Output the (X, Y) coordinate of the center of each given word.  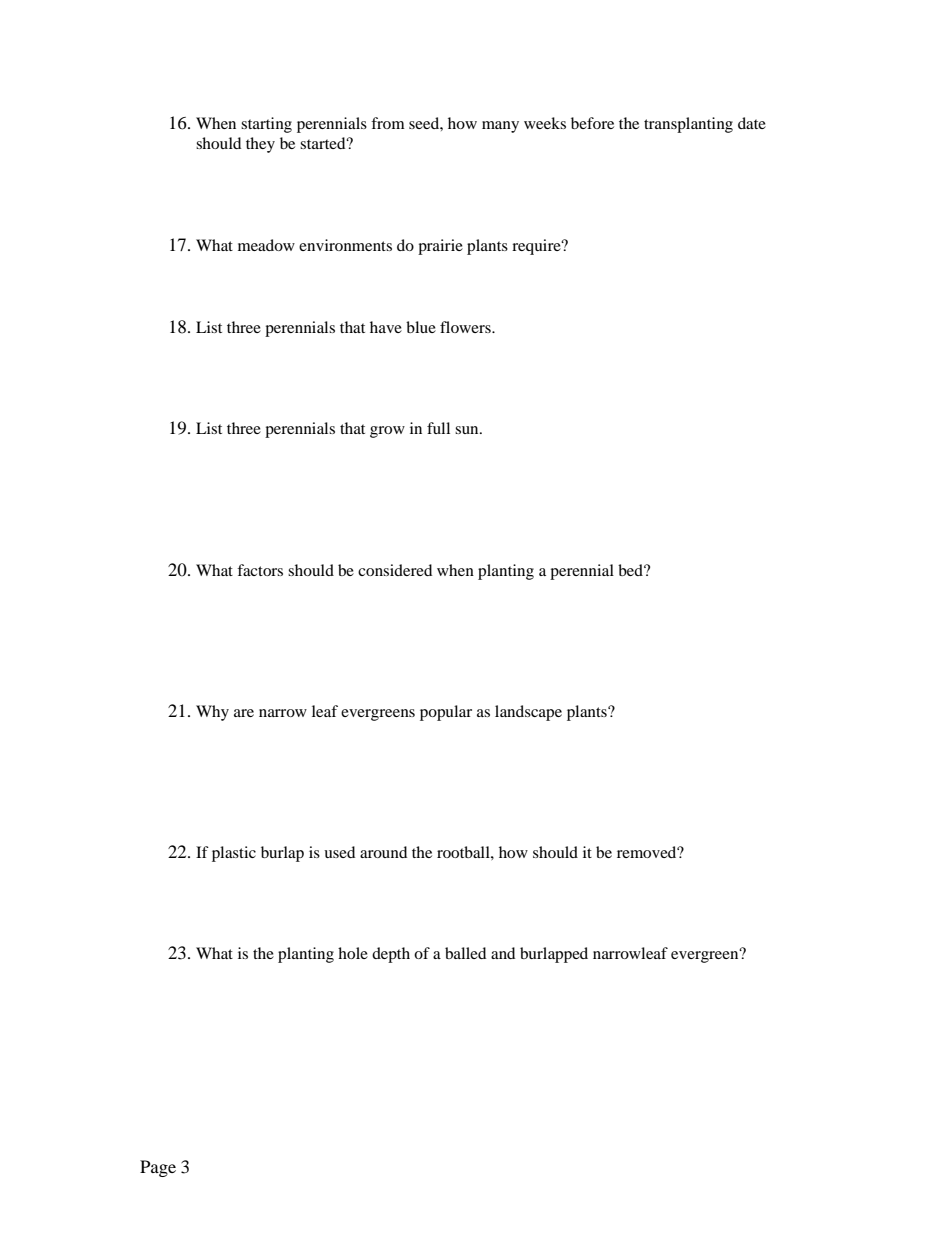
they (260, 145)
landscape (528, 713)
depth (391, 955)
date (752, 123)
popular (446, 713)
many (500, 127)
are (244, 713)
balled (465, 953)
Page (158, 1168)
